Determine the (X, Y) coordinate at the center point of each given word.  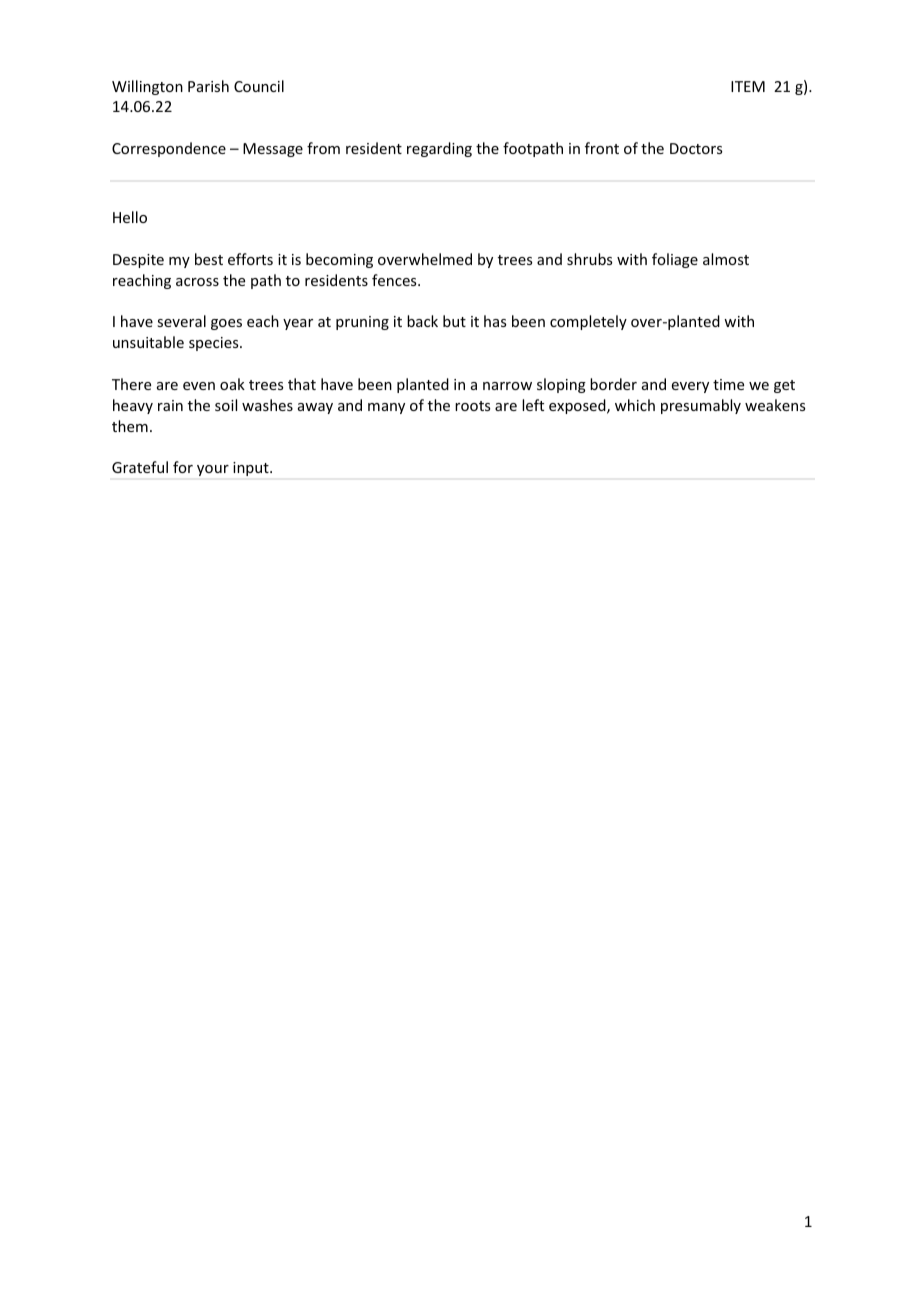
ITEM (748, 86)
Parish (208, 86)
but (454, 321)
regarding (439, 149)
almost (726, 259)
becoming (339, 260)
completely (588, 322)
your (213, 470)
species (215, 344)
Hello (130, 217)
